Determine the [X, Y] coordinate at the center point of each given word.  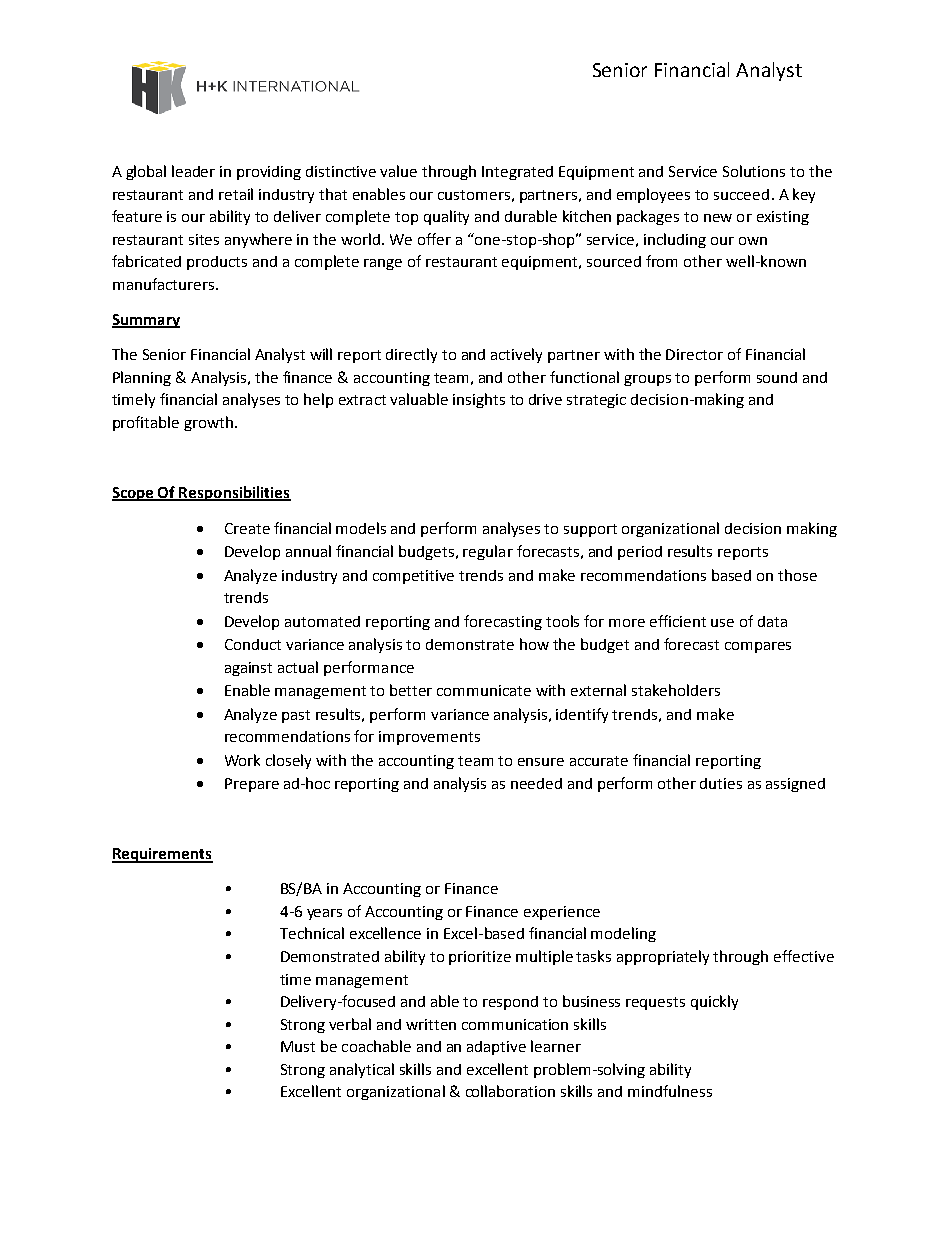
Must [298, 1046]
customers [474, 195]
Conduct [253, 644]
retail [236, 194]
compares [758, 647]
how [534, 644]
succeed [741, 194]
